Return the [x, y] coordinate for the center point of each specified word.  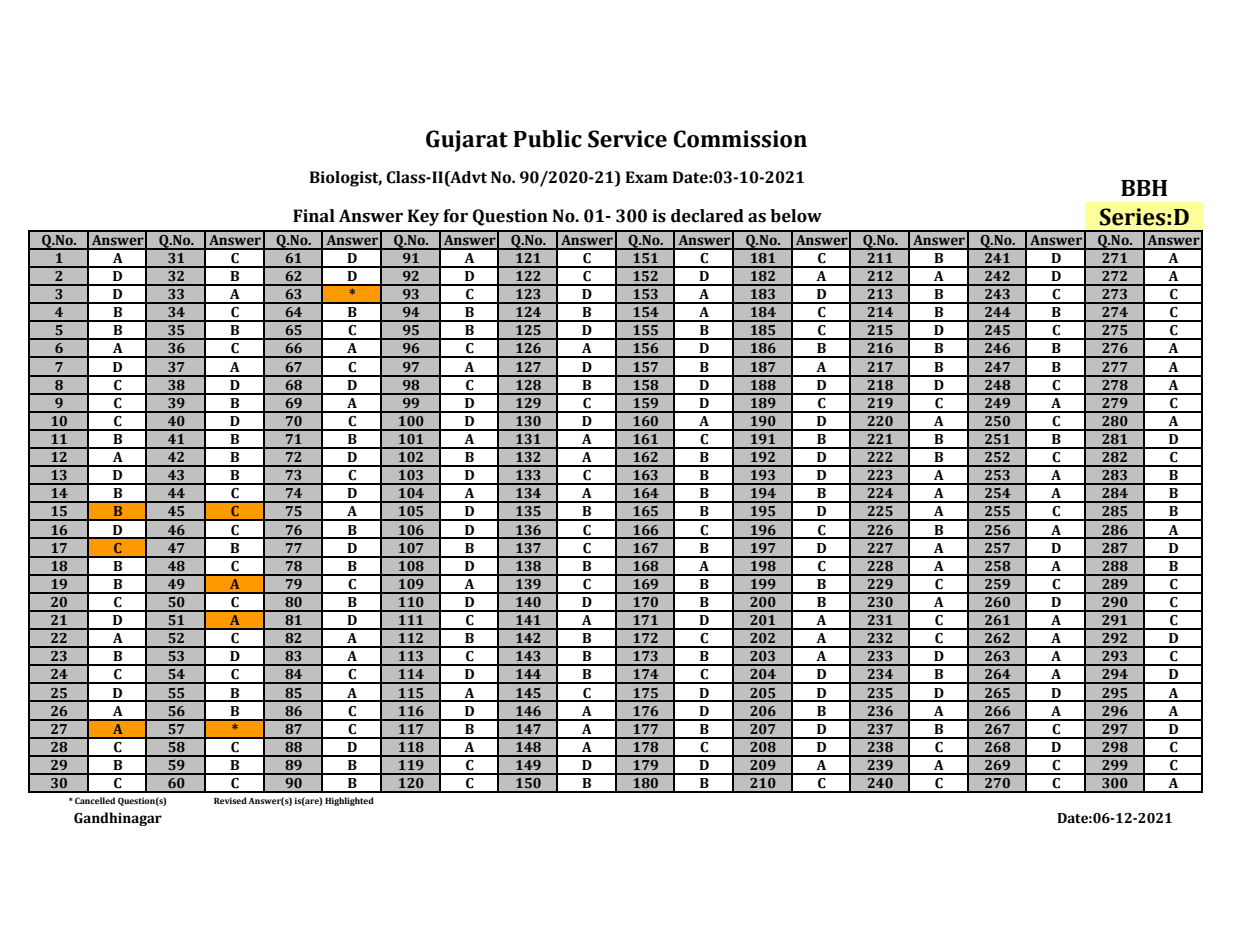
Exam [647, 177]
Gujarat [467, 141]
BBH [1144, 188]
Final [314, 216]
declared [707, 216]
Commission [740, 139]
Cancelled [95, 800]
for [455, 216]
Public [547, 139]
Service [627, 139]
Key [423, 217]
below [796, 216]
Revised [230, 800]
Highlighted [349, 801]
